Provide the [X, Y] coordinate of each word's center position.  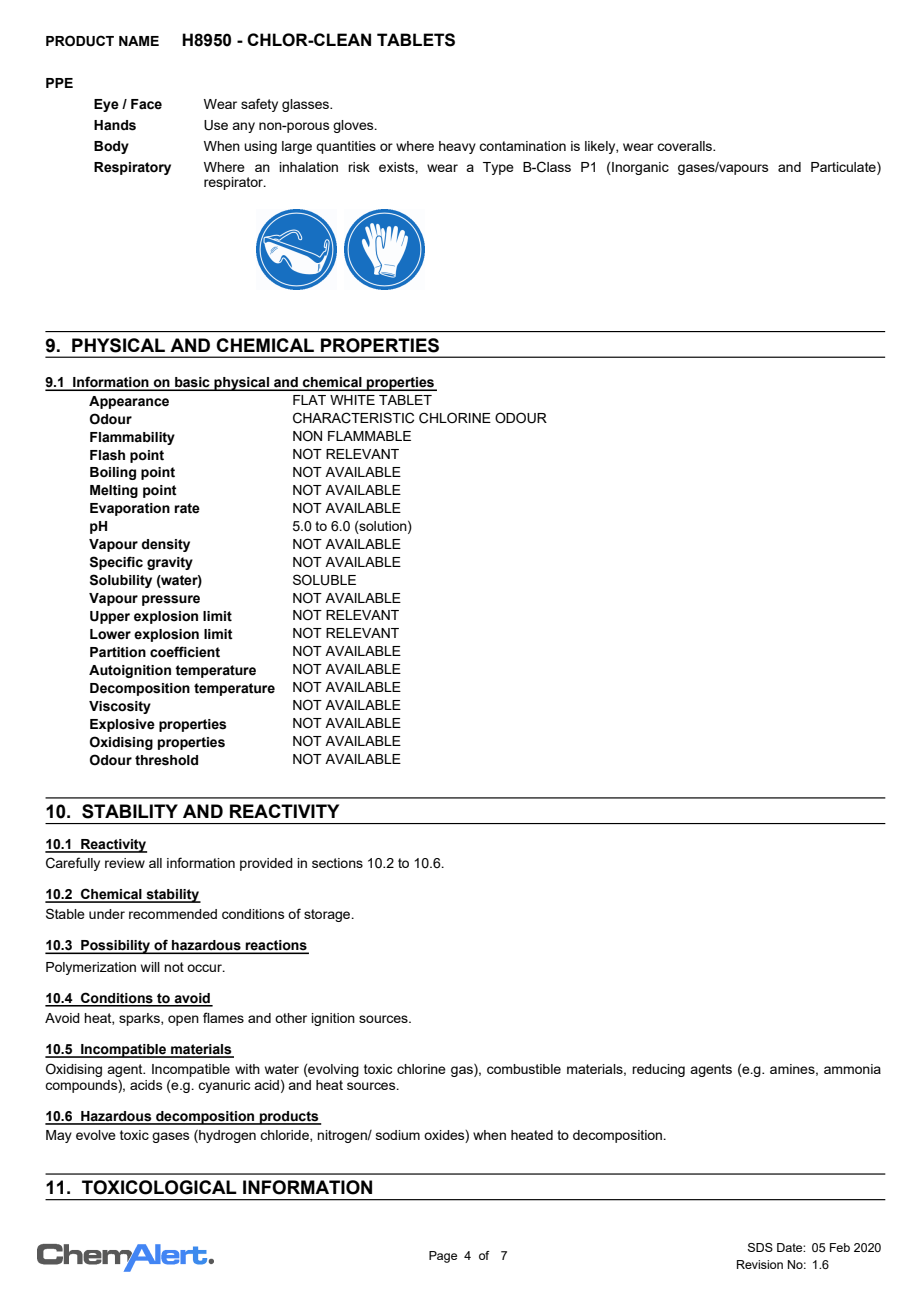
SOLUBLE [324, 580]
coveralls [686, 146]
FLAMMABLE [369, 436]
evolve [96, 1135]
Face [146, 104]
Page [443, 1257]
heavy [457, 147]
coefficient [185, 652]
